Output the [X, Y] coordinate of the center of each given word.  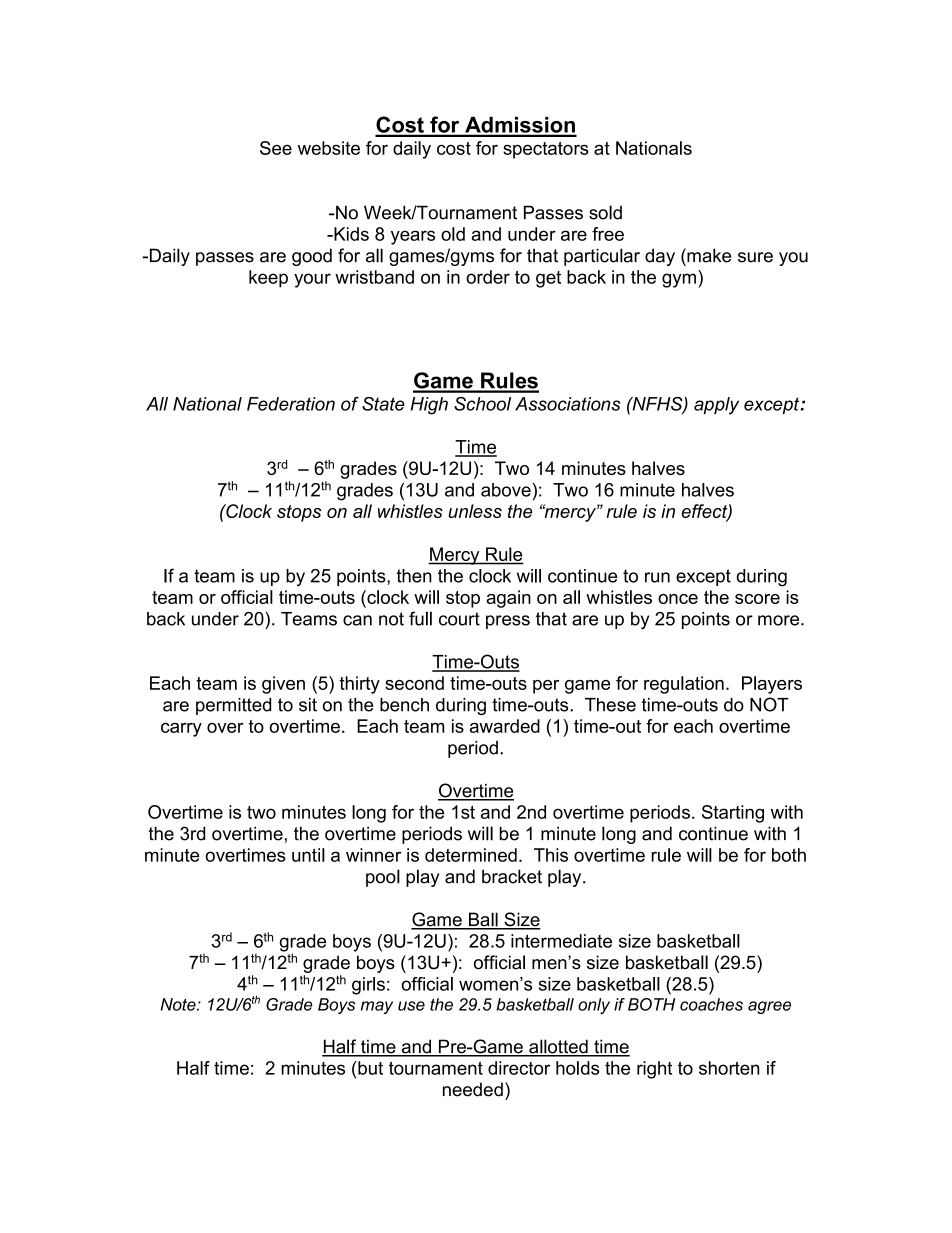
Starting [733, 814]
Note [179, 1004]
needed [473, 1089]
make [708, 255]
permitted [233, 706]
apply [716, 406]
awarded [505, 726]
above [506, 490]
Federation [291, 404]
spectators [546, 150]
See [276, 148]
